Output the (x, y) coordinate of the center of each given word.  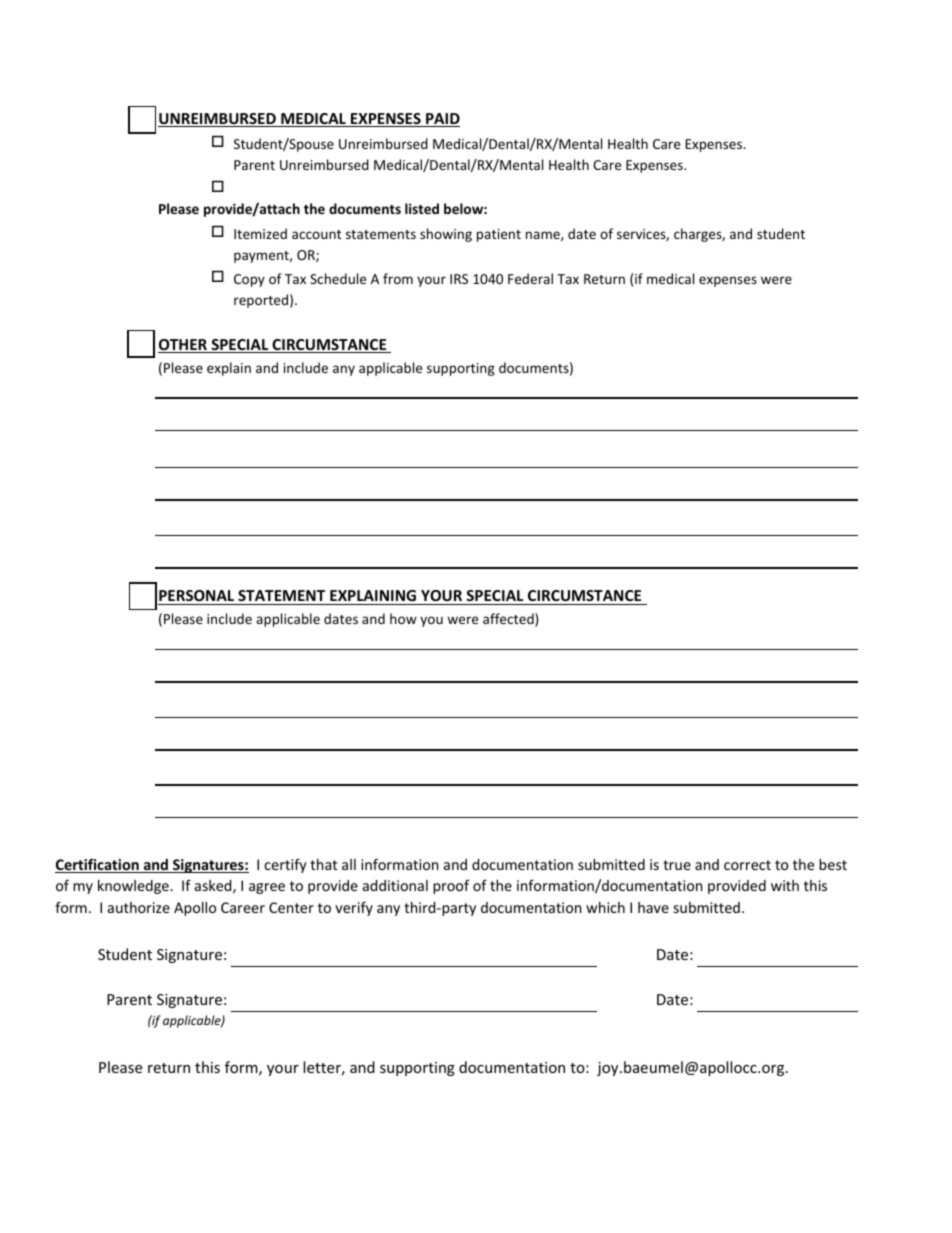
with (785, 885)
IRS (459, 279)
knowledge (134, 887)
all (349, 864)
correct (747, 865)
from (398, 278)
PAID (442, 120)
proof (451, 887)
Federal (530, 278)
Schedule (338, 278)
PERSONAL (196, 595)
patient (499, 235)
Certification (98, 865)
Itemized (260, 233)
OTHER (183, 346)
